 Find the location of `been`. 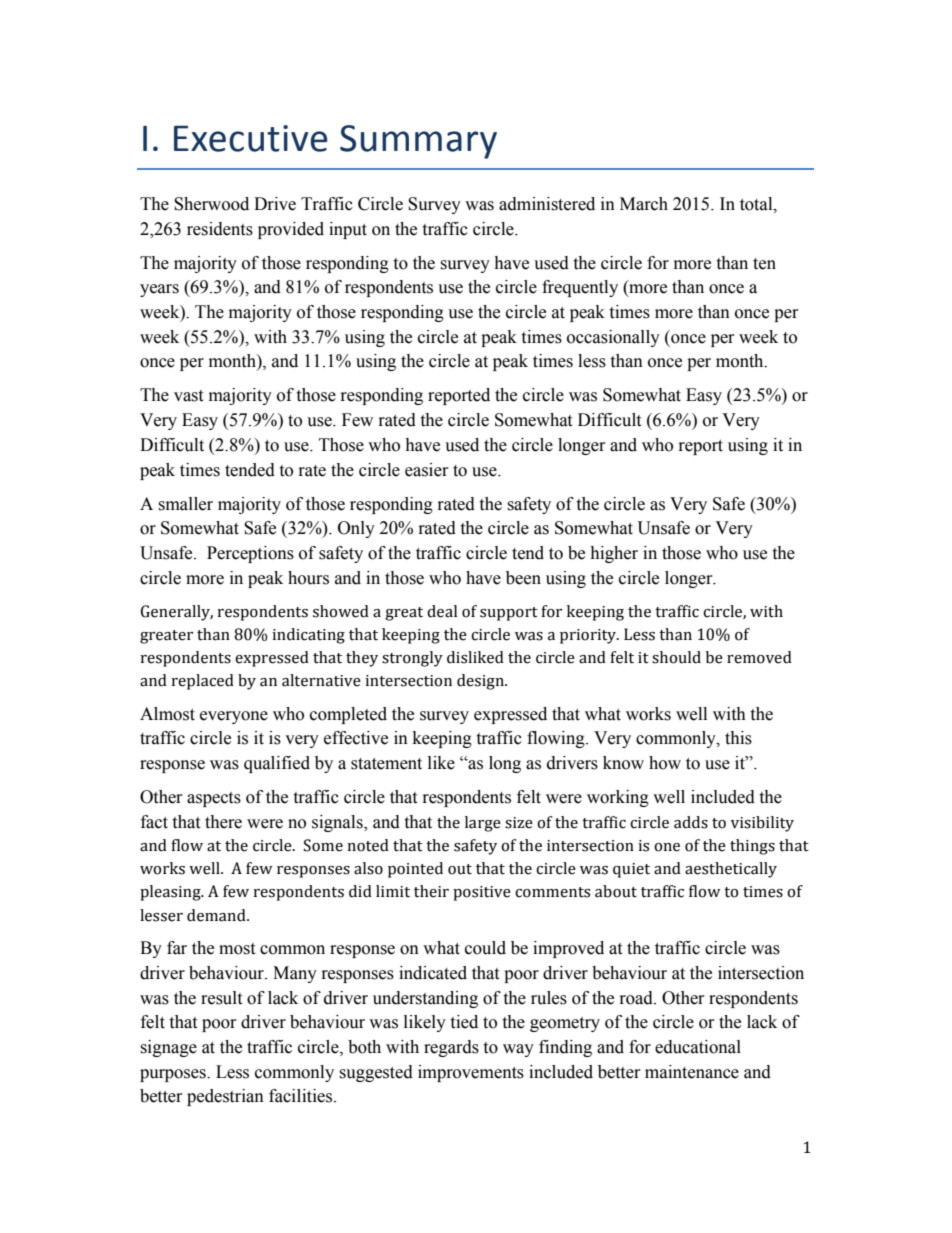

been is located at coordinates (523, 578).
